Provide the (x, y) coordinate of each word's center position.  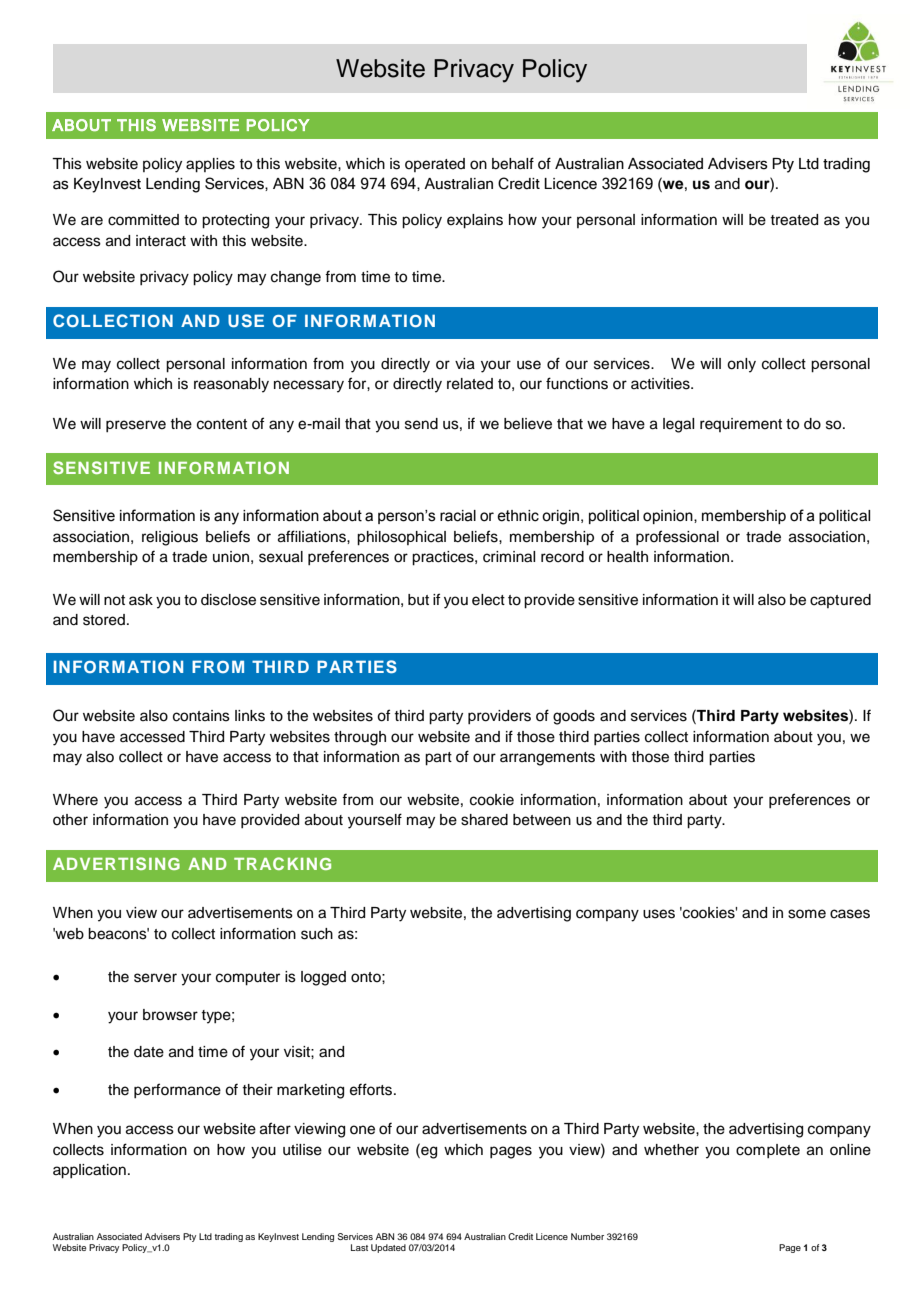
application (89, 1171)
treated (794, 220)
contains (201, 716)
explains (475, 221)
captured (840, 601)
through (360, 738)
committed (143, 220)
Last (359, 1247)
